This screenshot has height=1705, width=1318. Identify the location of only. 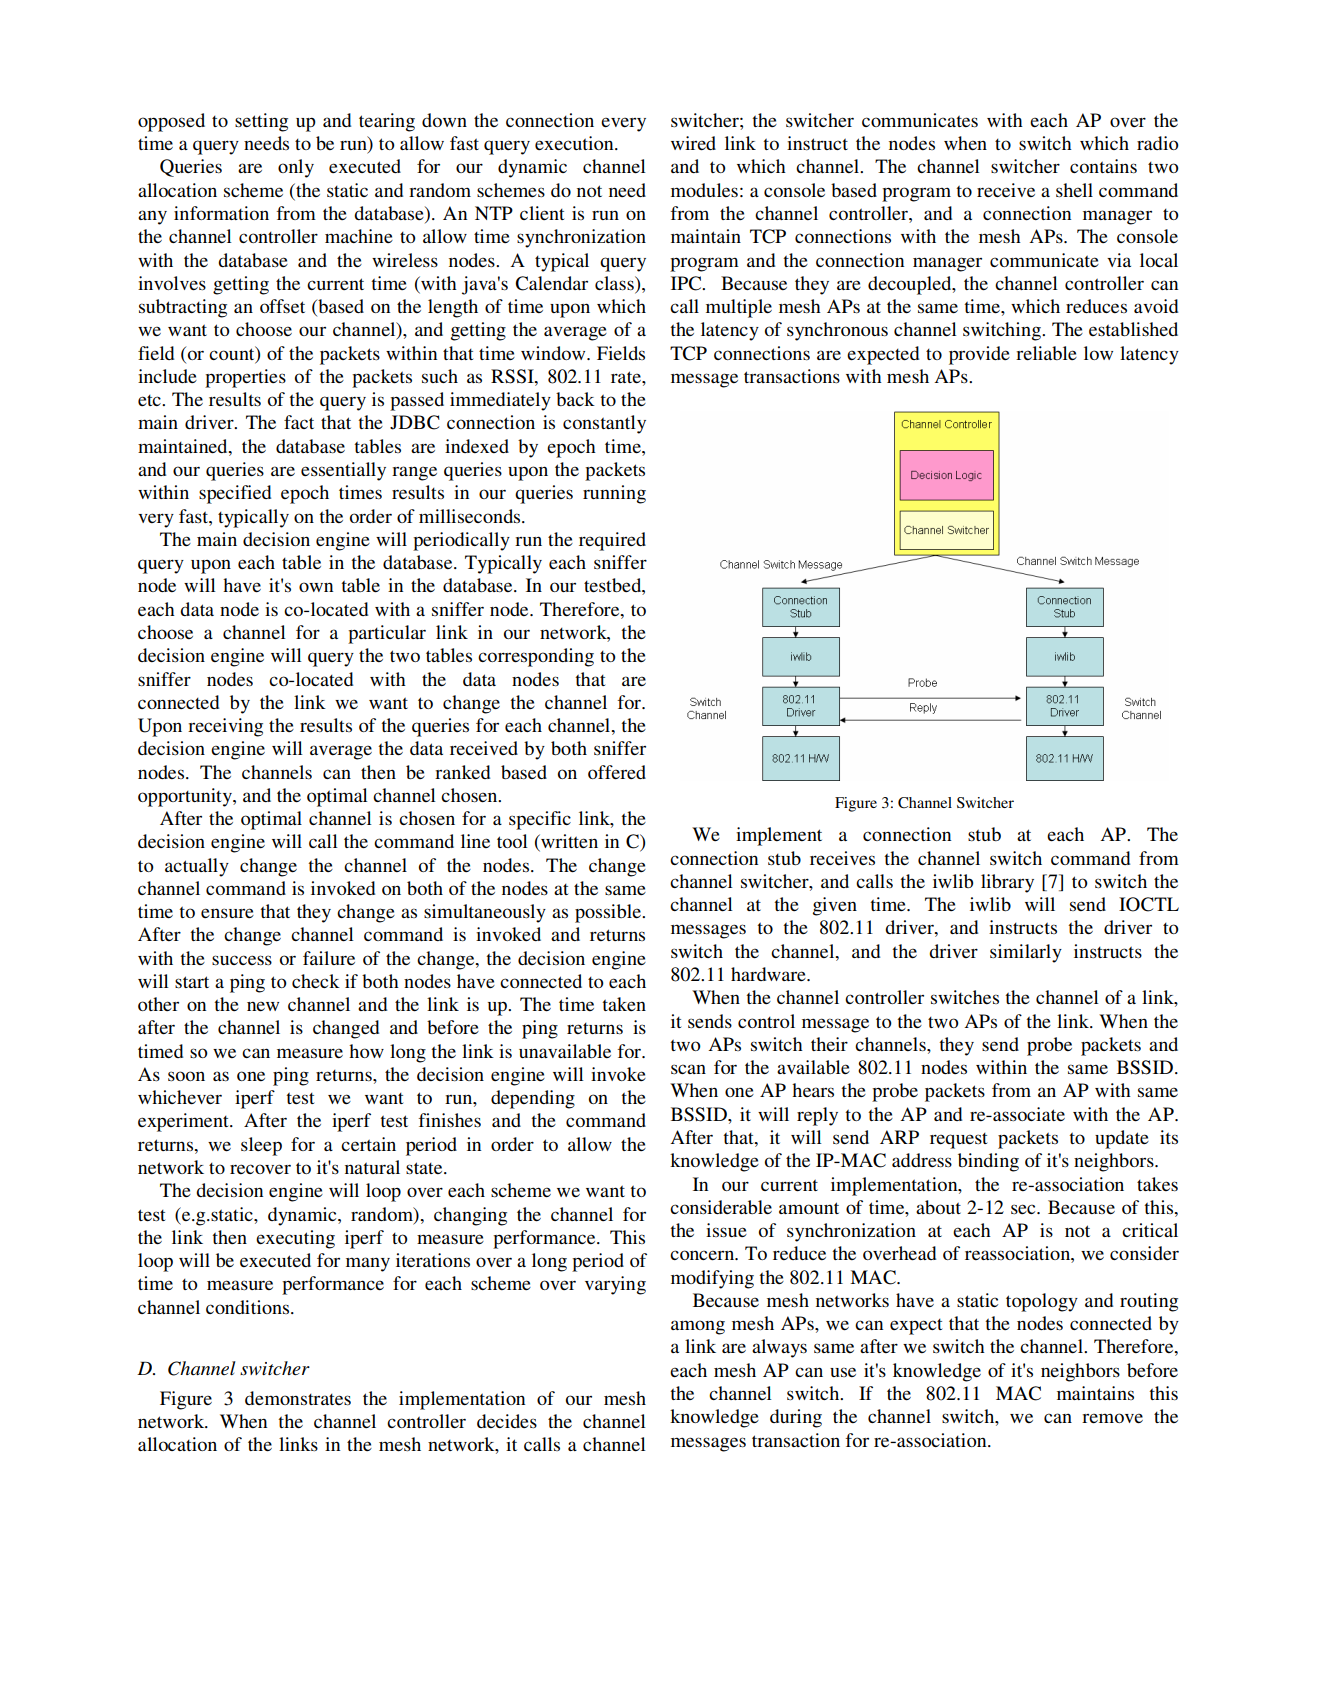
(296, 168).
